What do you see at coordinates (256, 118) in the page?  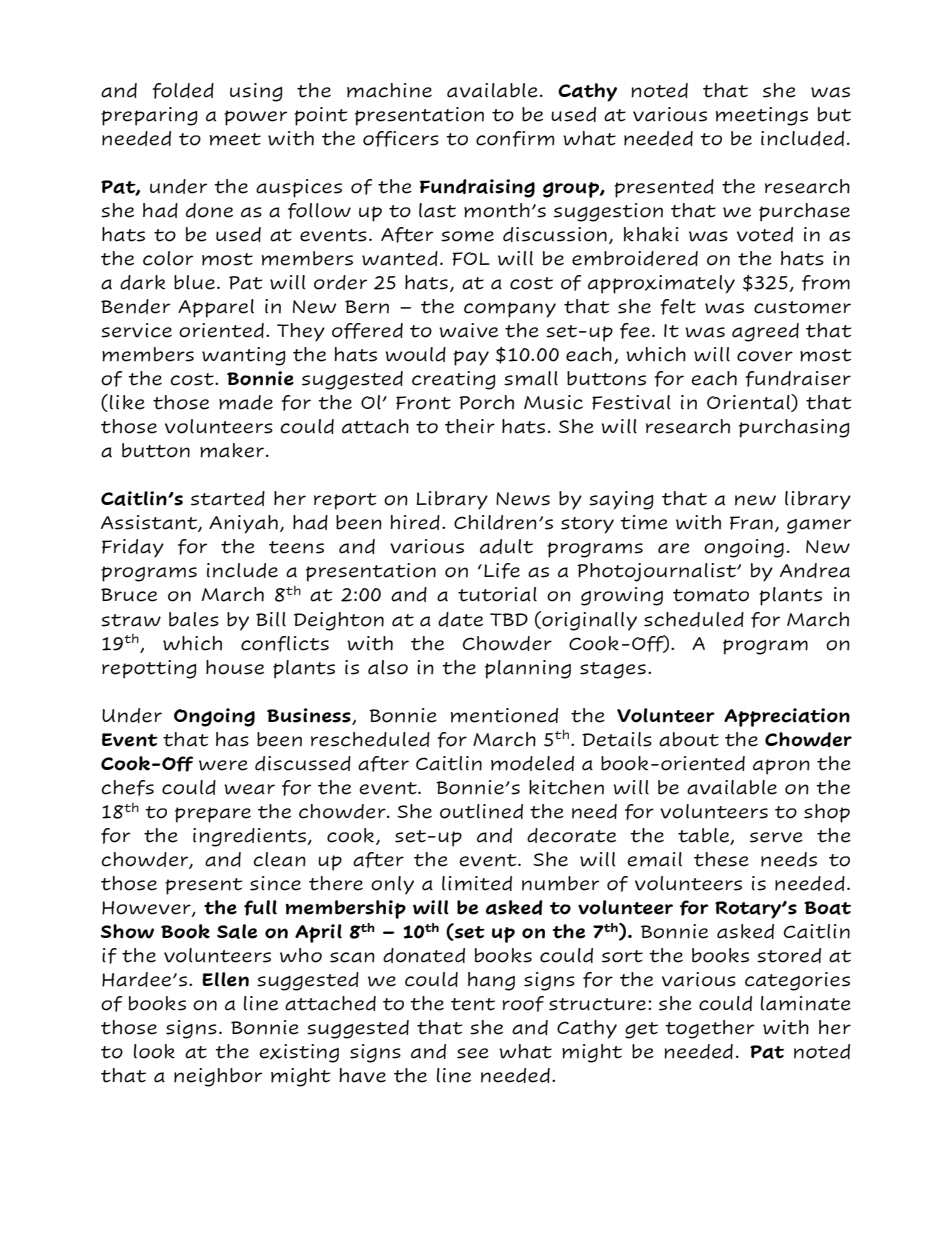 I see `power` at bounding box center [256, 118].
